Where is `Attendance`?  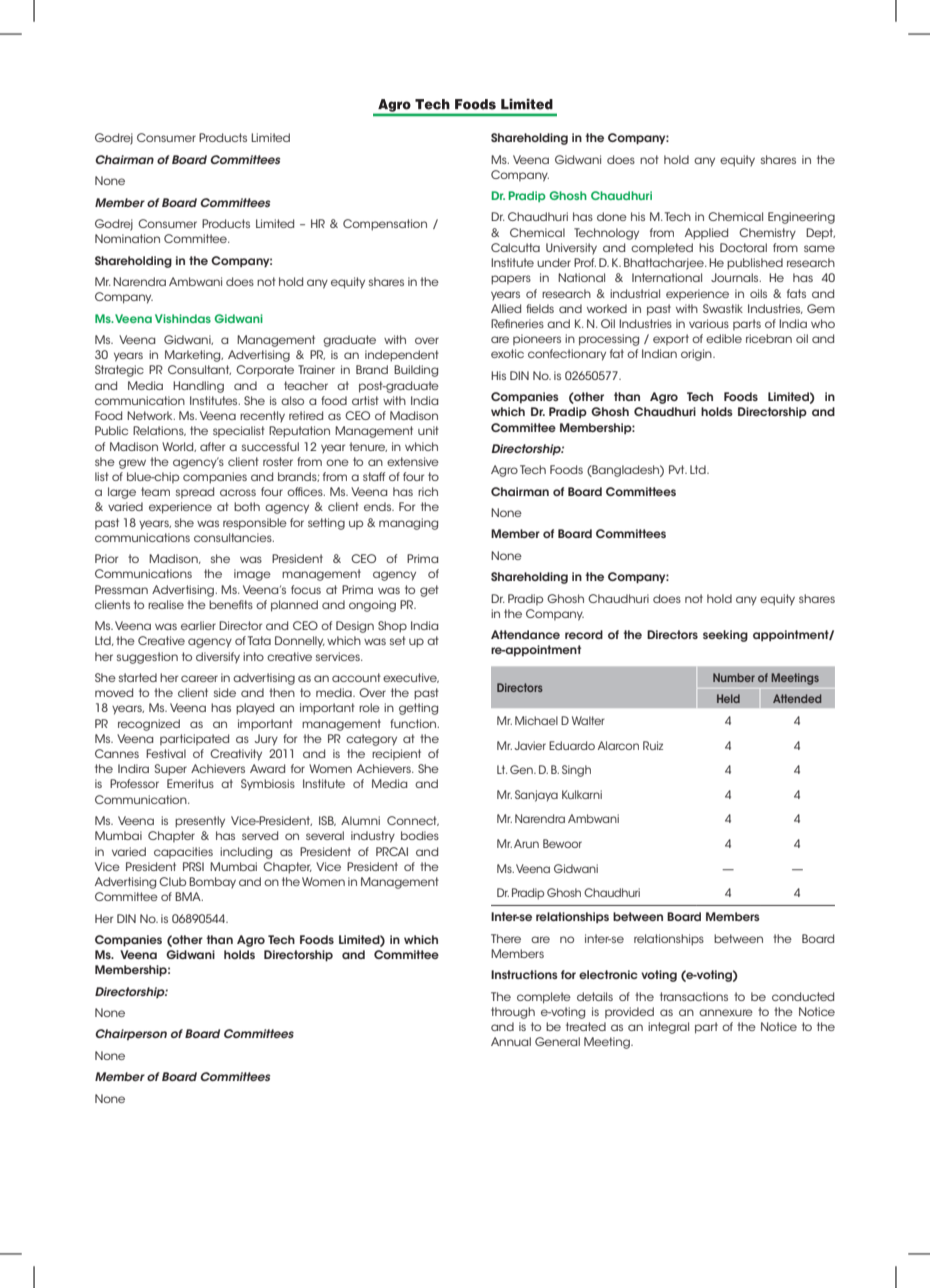 Attendance is located at coordinates (525, 634).
